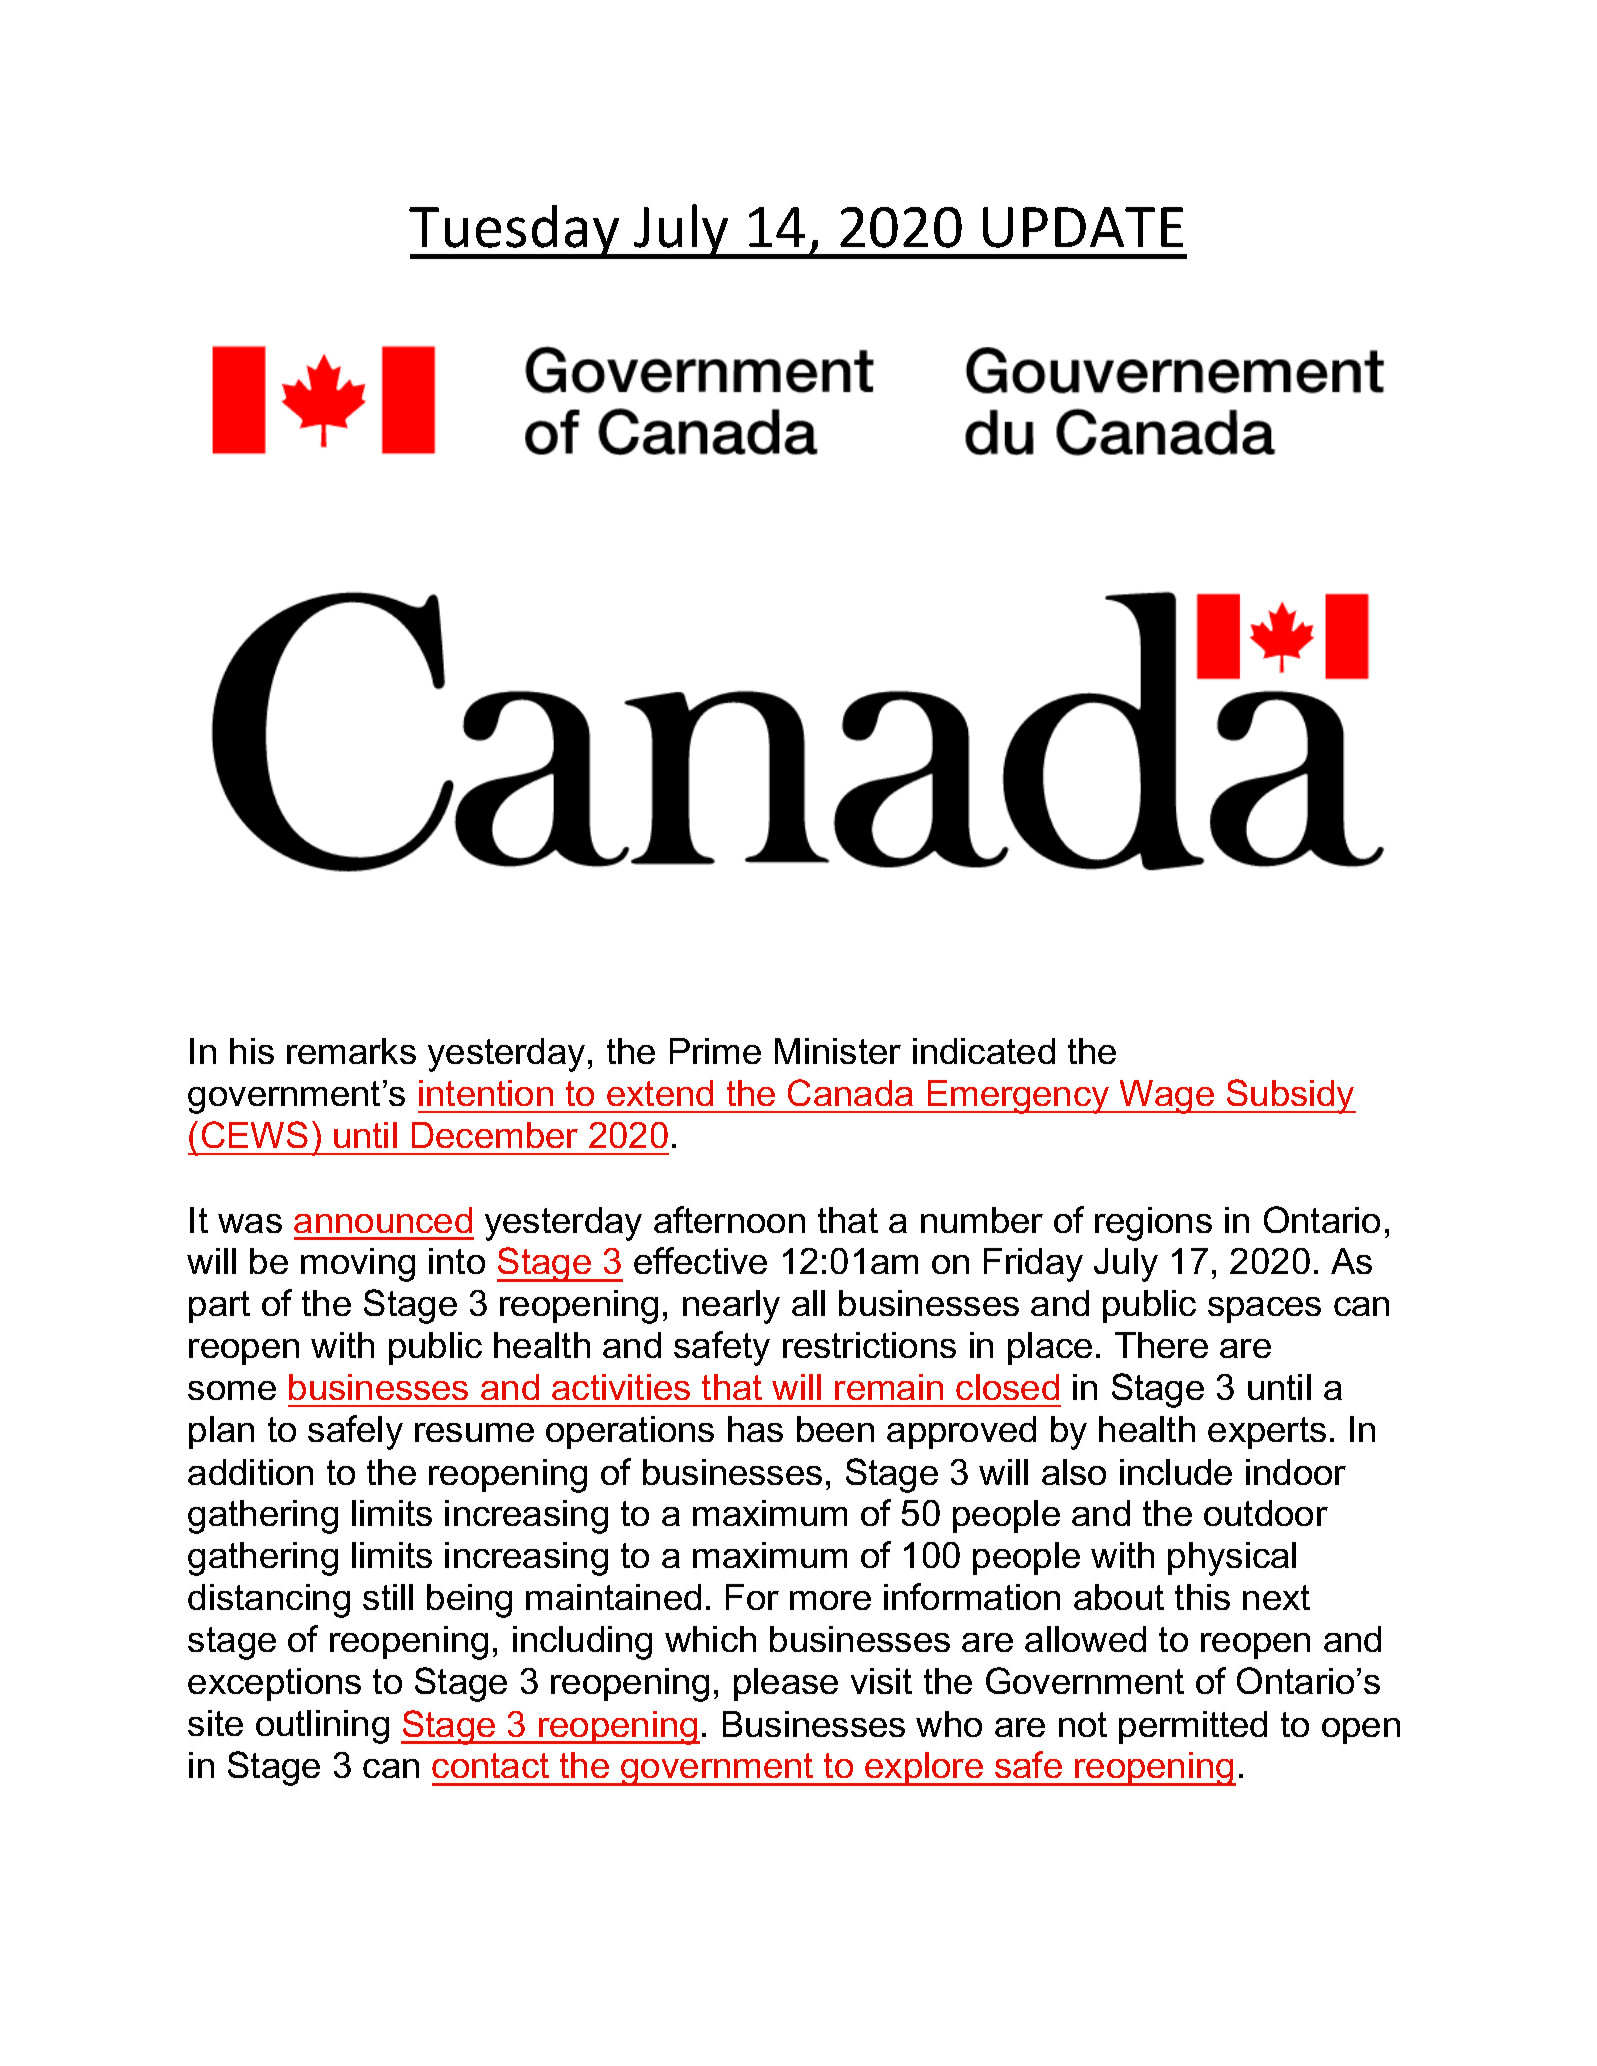  I want to click on indicated, so click(984, 1051).
